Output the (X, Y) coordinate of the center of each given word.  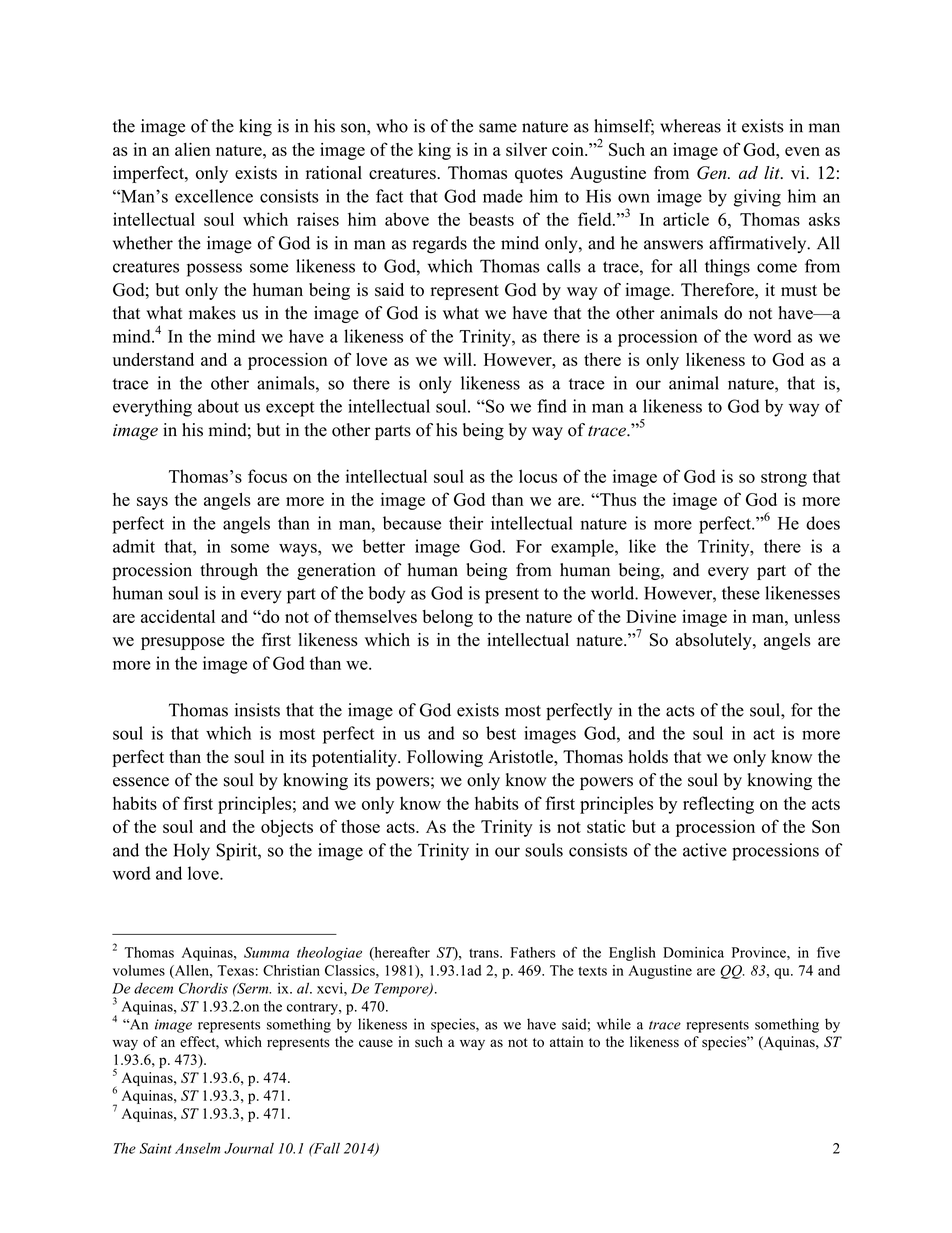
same (498, 128)
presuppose (182, 643)
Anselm (197, 1148)
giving (757, 198)
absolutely (715, 641)
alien (192, 149)
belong (447, 618)
